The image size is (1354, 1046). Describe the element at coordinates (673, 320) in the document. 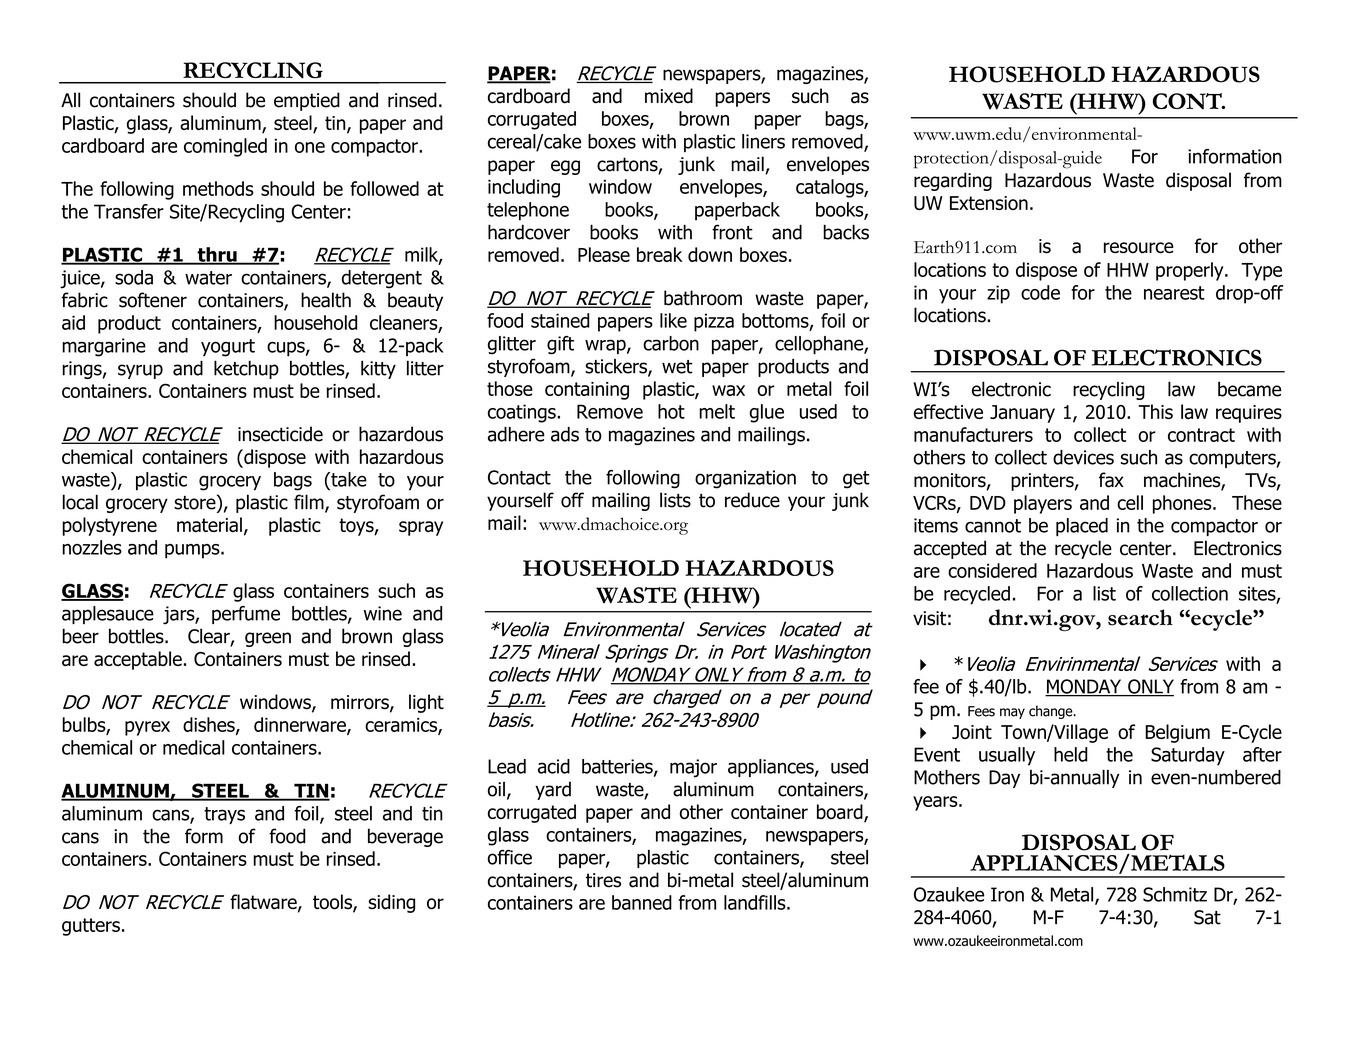

I see `like` at that location.
